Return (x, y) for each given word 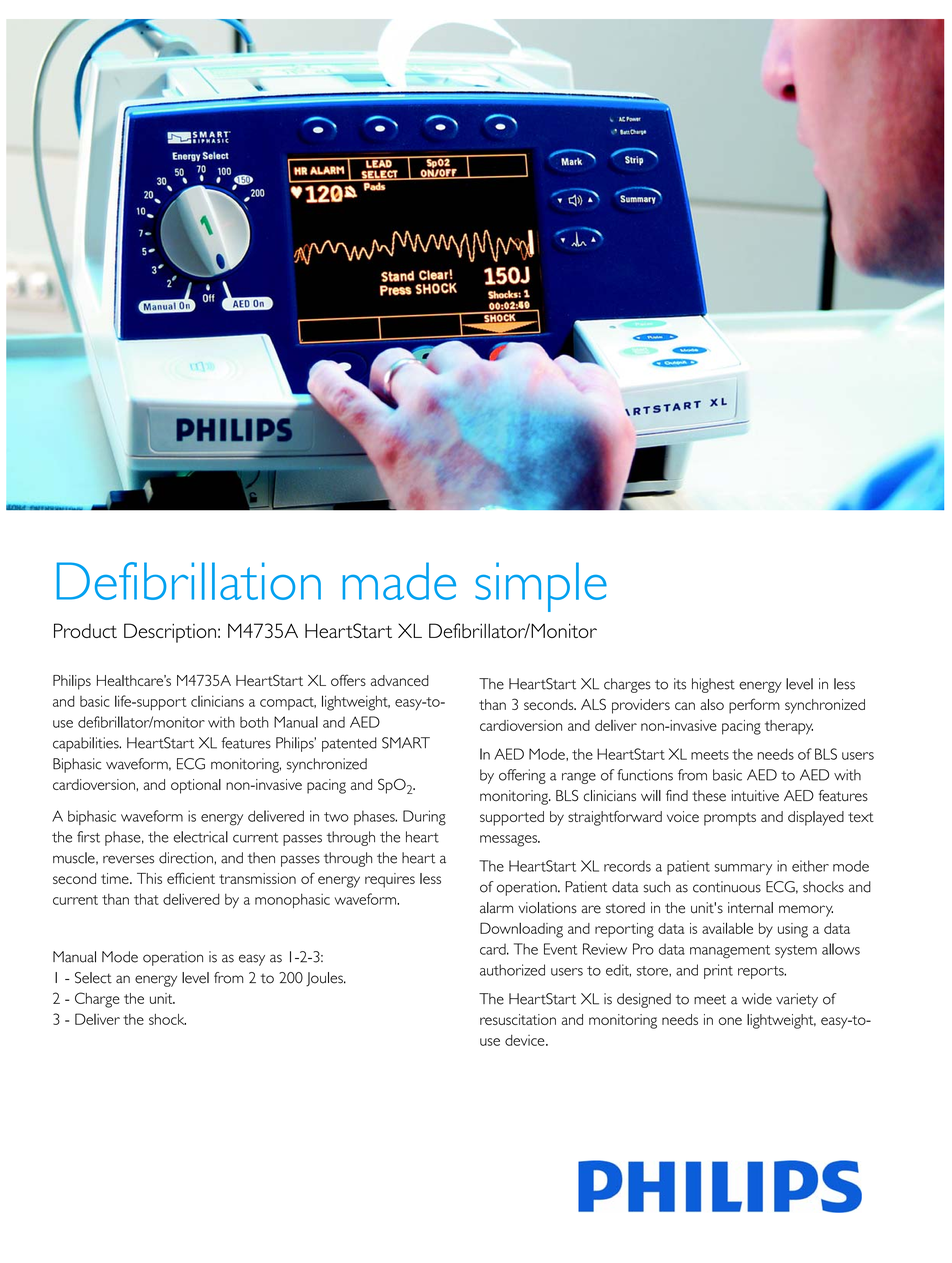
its (680, 684)
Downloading (521, 930)
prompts (730, 819)
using (793, 930)
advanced (400, 680)
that (146, 899)
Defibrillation (189, 581)
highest (713, 685)
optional (196, 786)
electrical (200, 837)
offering (522, 776)
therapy (789, 727)
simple (541, 587)
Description (170, 633)
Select (93, 978)
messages (509, 841)
